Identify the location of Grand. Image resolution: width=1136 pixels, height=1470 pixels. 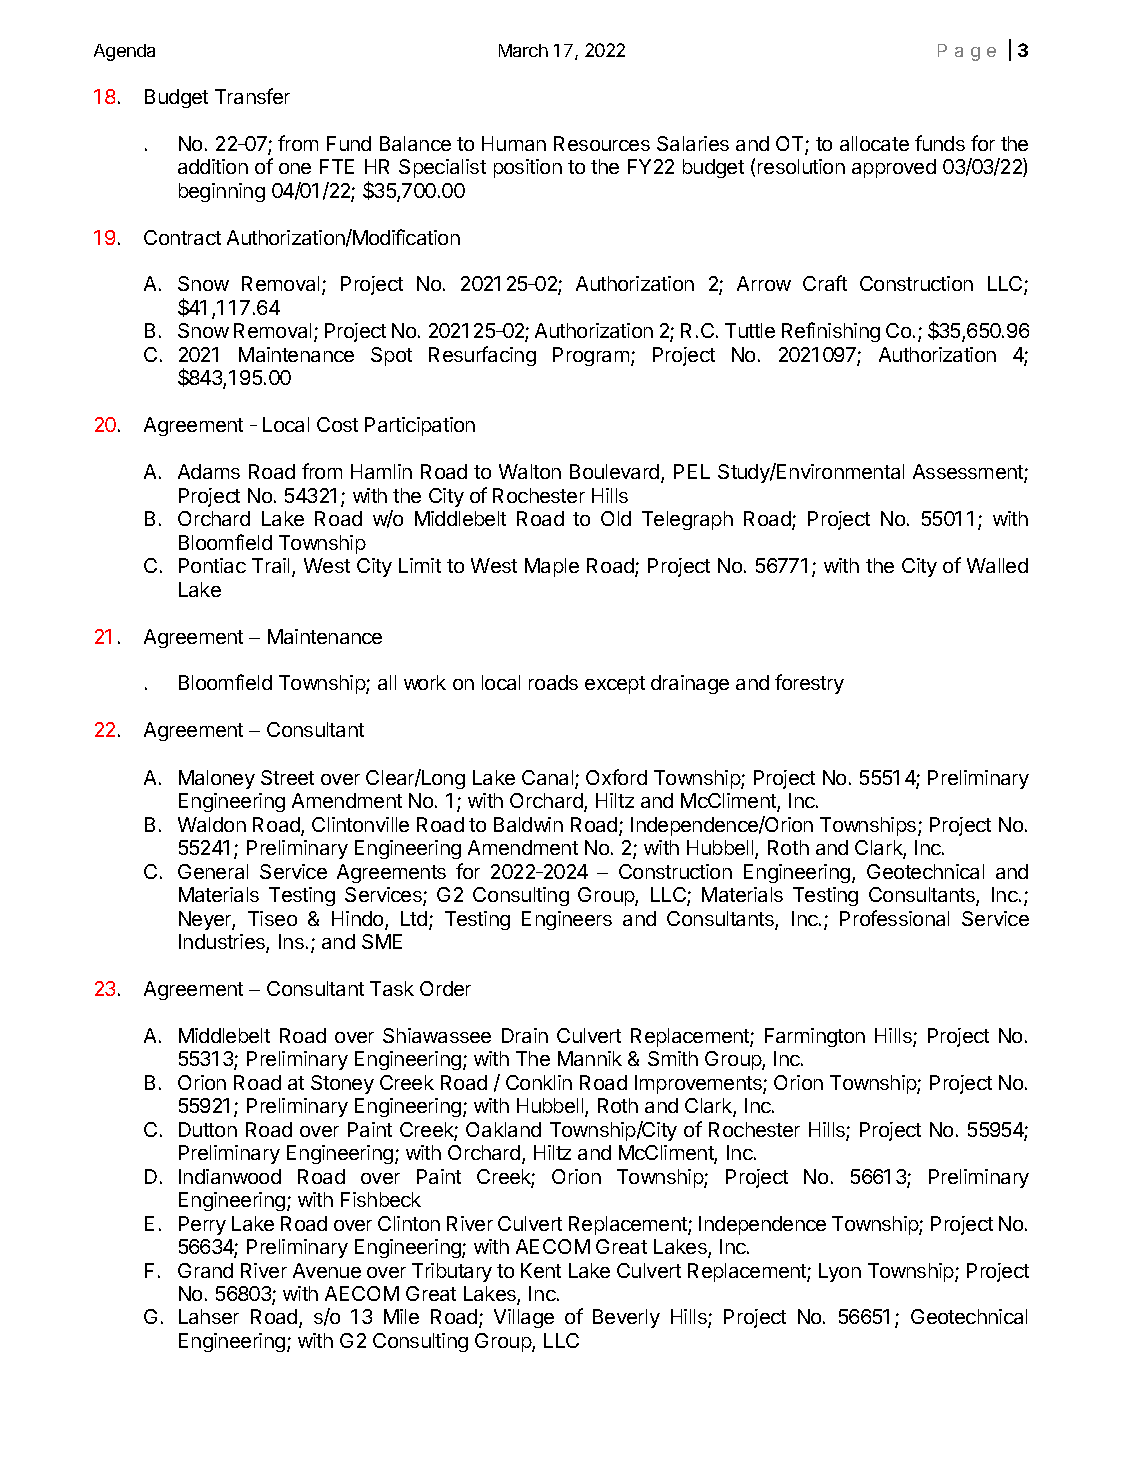
(205, 1270).
